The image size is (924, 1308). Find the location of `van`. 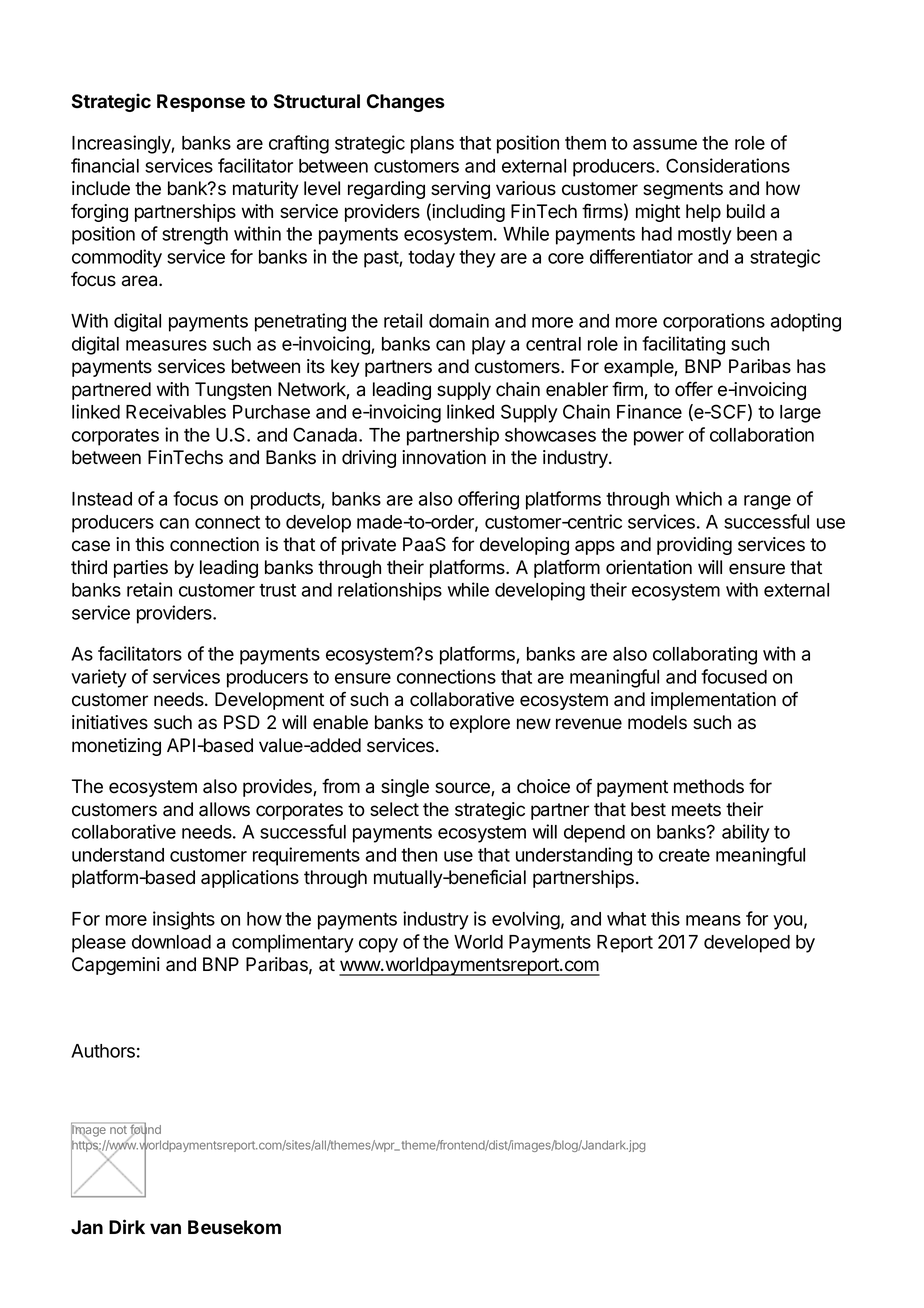

van is located at coordinates (165, 1228).
